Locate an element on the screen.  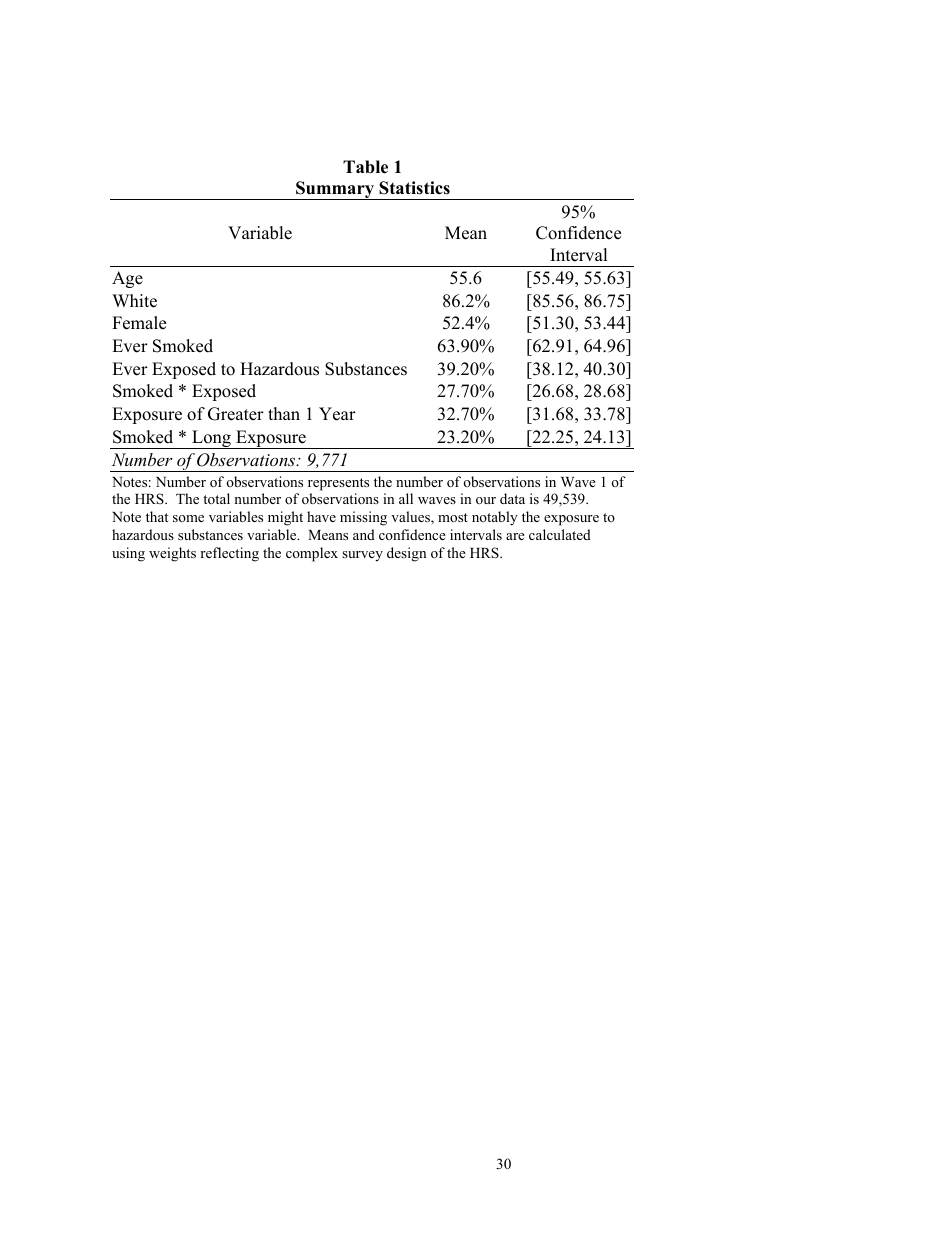
and is located at coordinates (364, 534).
